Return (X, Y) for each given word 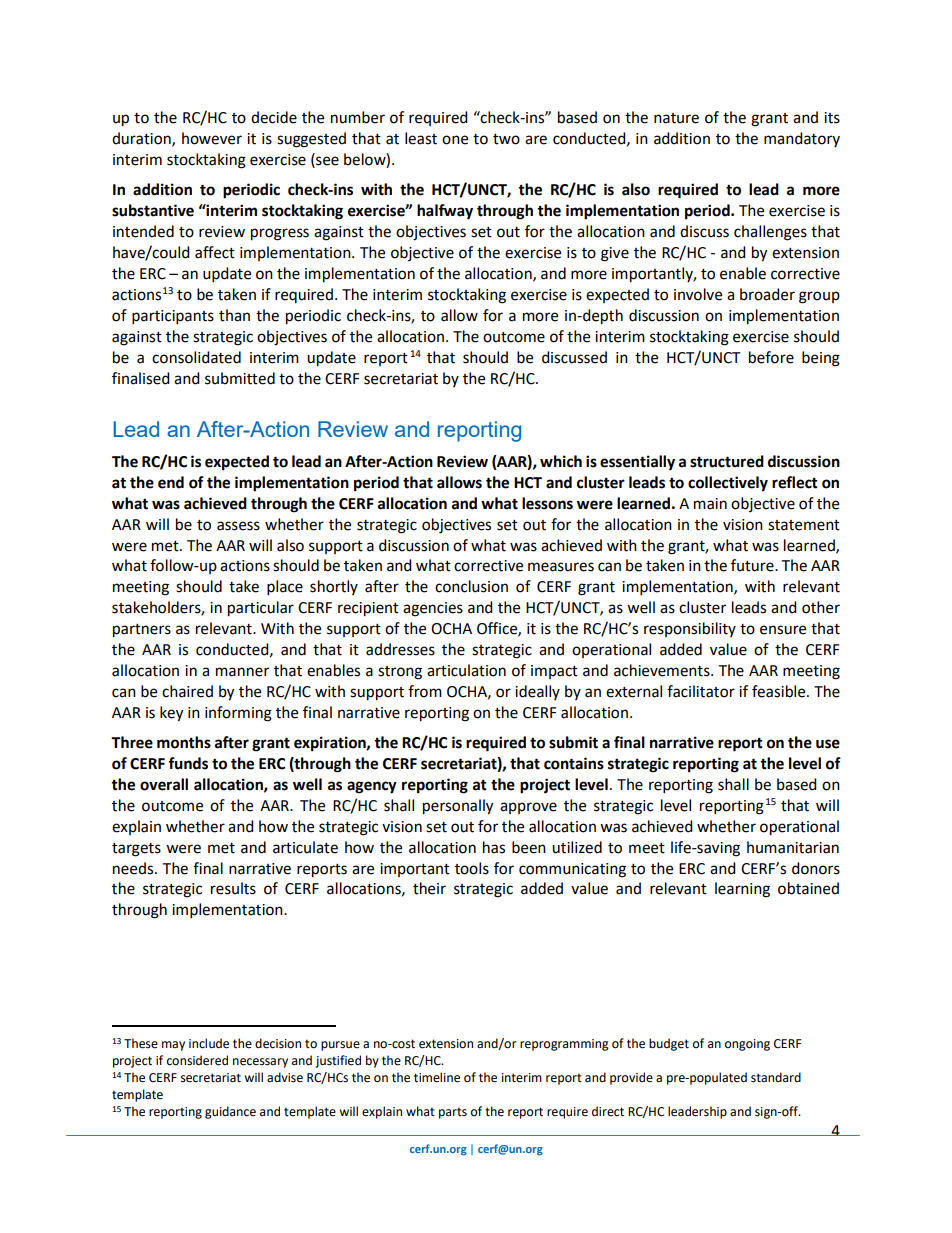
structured (727, 461)
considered (197, 1060)
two (506, 139)
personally (458, 807)
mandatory (802, 139)
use (828, 744)
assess (238, 526)
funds (188, 763)
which (561, 461)
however (212, 138)
